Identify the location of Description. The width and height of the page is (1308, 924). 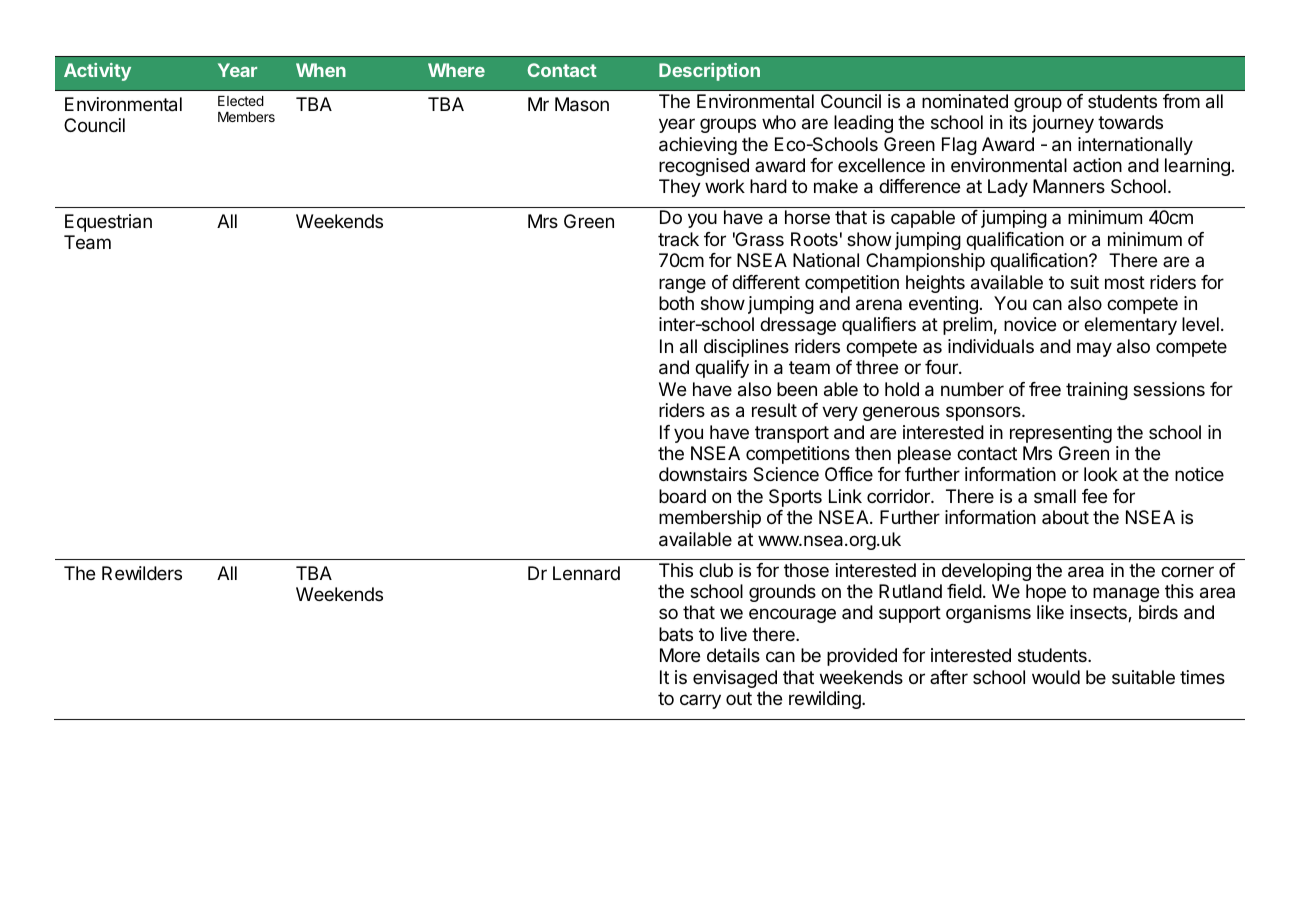
(709, 72).
